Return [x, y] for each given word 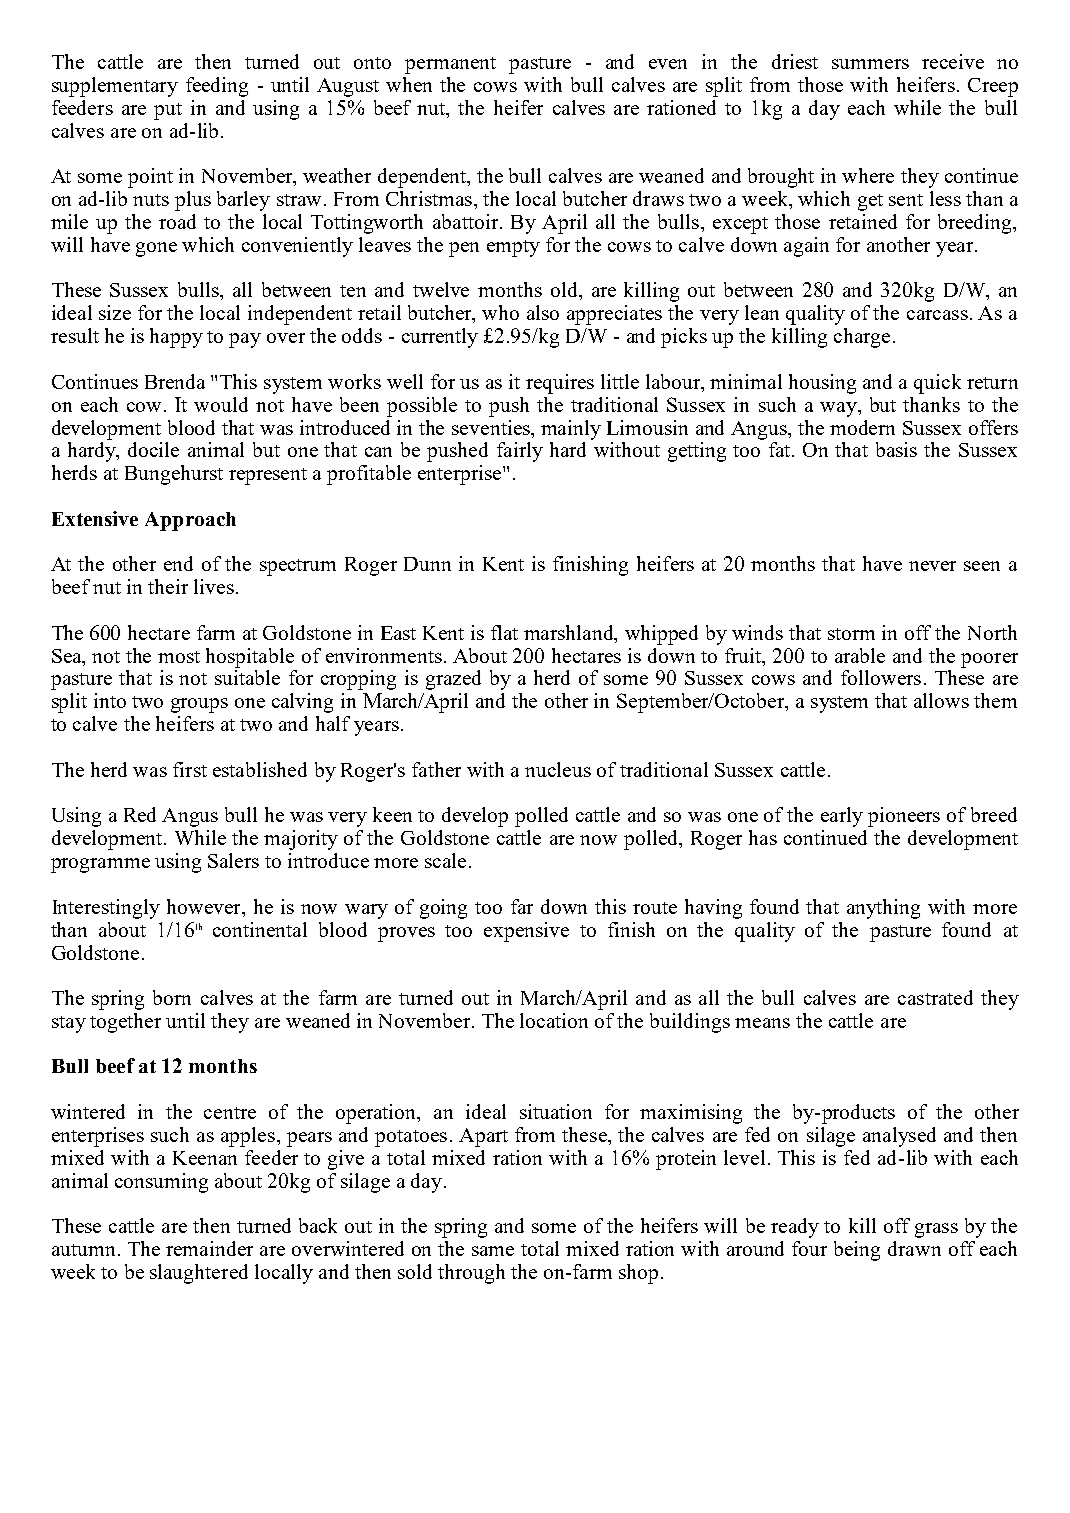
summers [870, 64]
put [168, 111]
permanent [450, 65]
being [857, 1251]
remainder [209, 1248]
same [493, 1251]
